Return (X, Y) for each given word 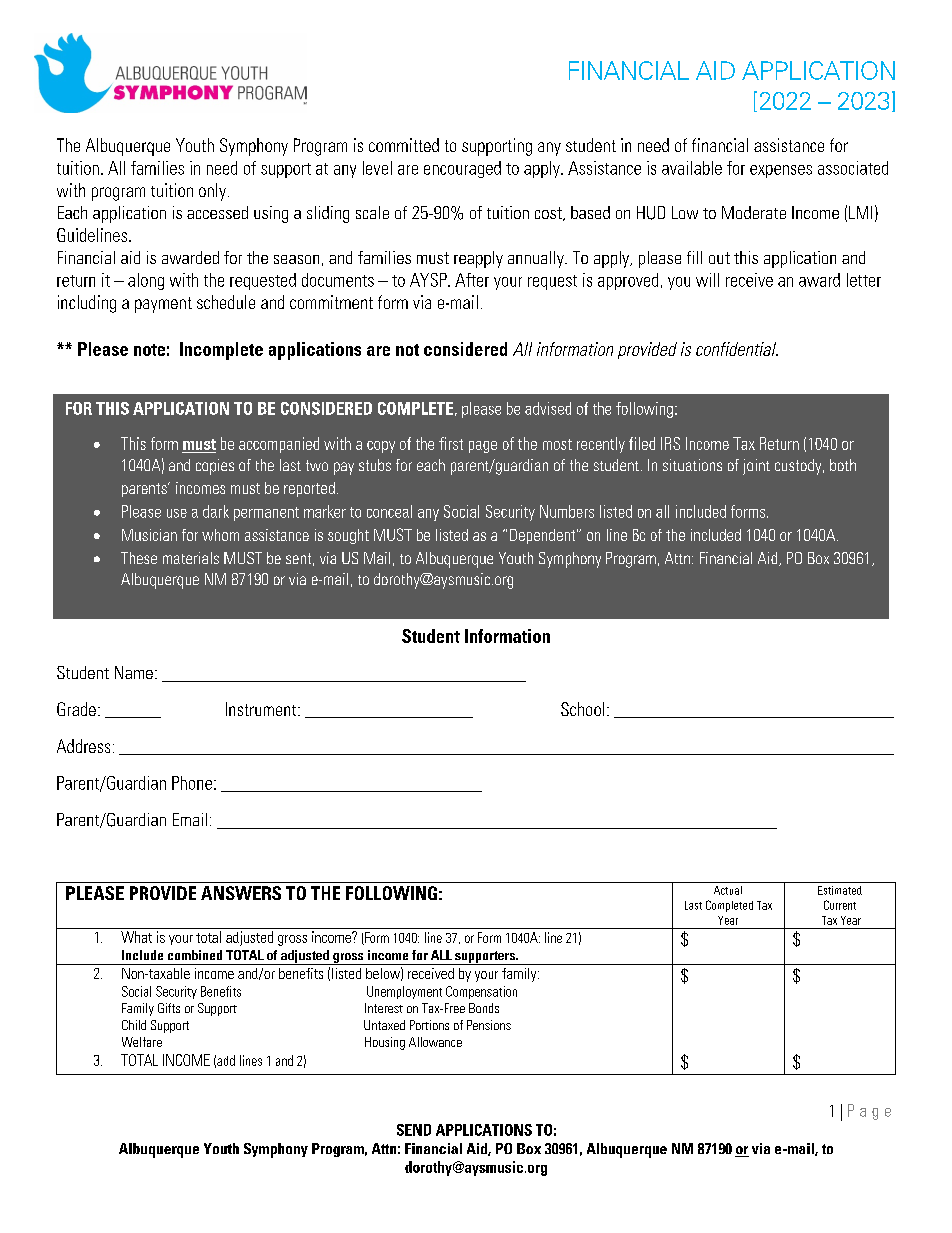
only (212, 192)
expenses (781, 171)
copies (215, 467)
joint (756, 467)
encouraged (462, 169)
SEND (414, 1130)
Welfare (142, 1042)
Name (134, 672)
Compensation (481, 992)
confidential (737, 349)
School (582, 709)
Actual (728, 890)
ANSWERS (241, 893)
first (451, 443)
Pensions (489, 1025)
